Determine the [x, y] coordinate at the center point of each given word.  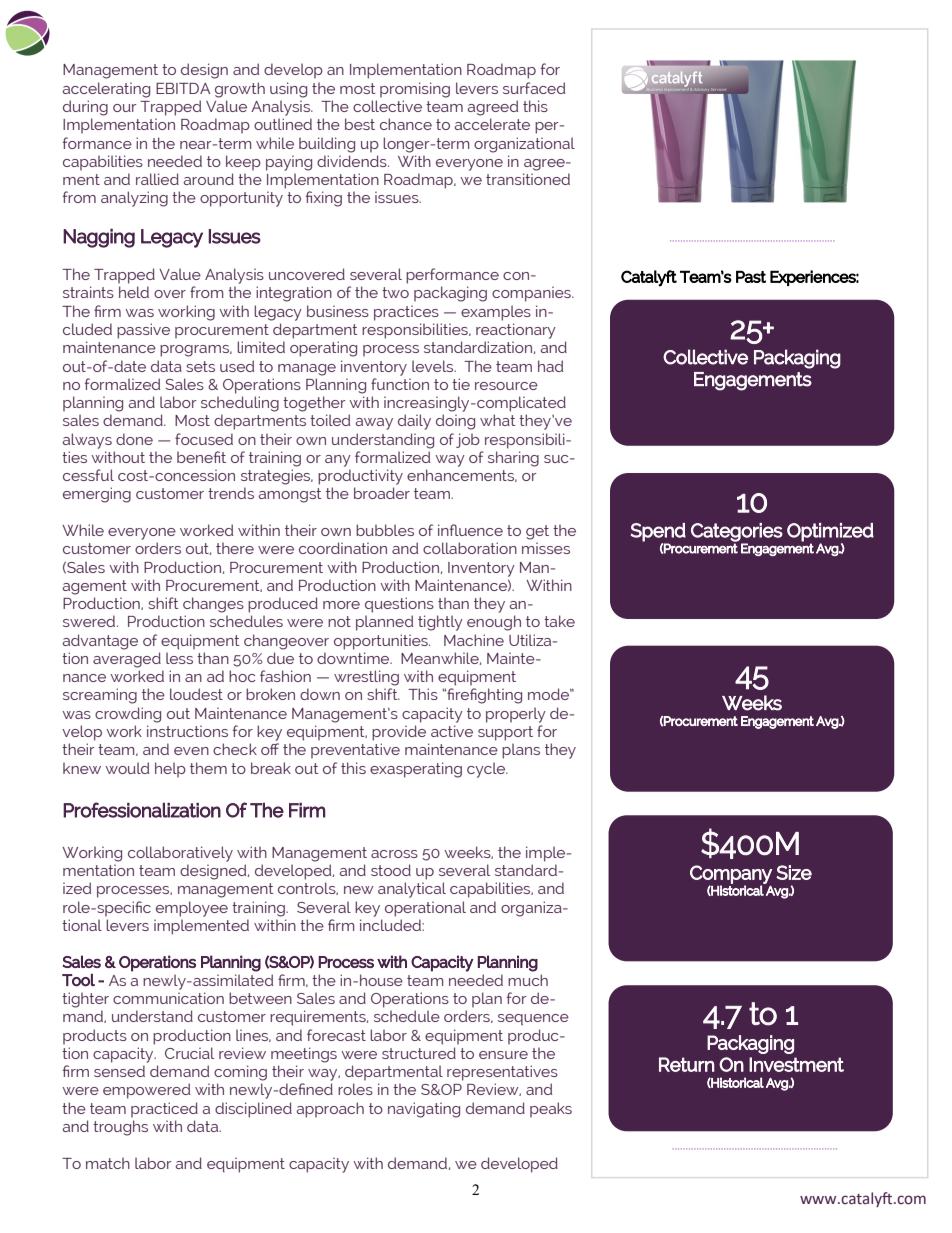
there [235, 548]
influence [470, 530]
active [452, 731]
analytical [412, 890]
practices [406, 313]
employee [192, 909]
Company [731, 875]
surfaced [534, 88]
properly [516, 715]
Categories [737, 533]
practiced [164, 1109]
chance [406, 124]
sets [200, 366]
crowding [128, 715]
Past [751, 276]
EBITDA [183, 88]
